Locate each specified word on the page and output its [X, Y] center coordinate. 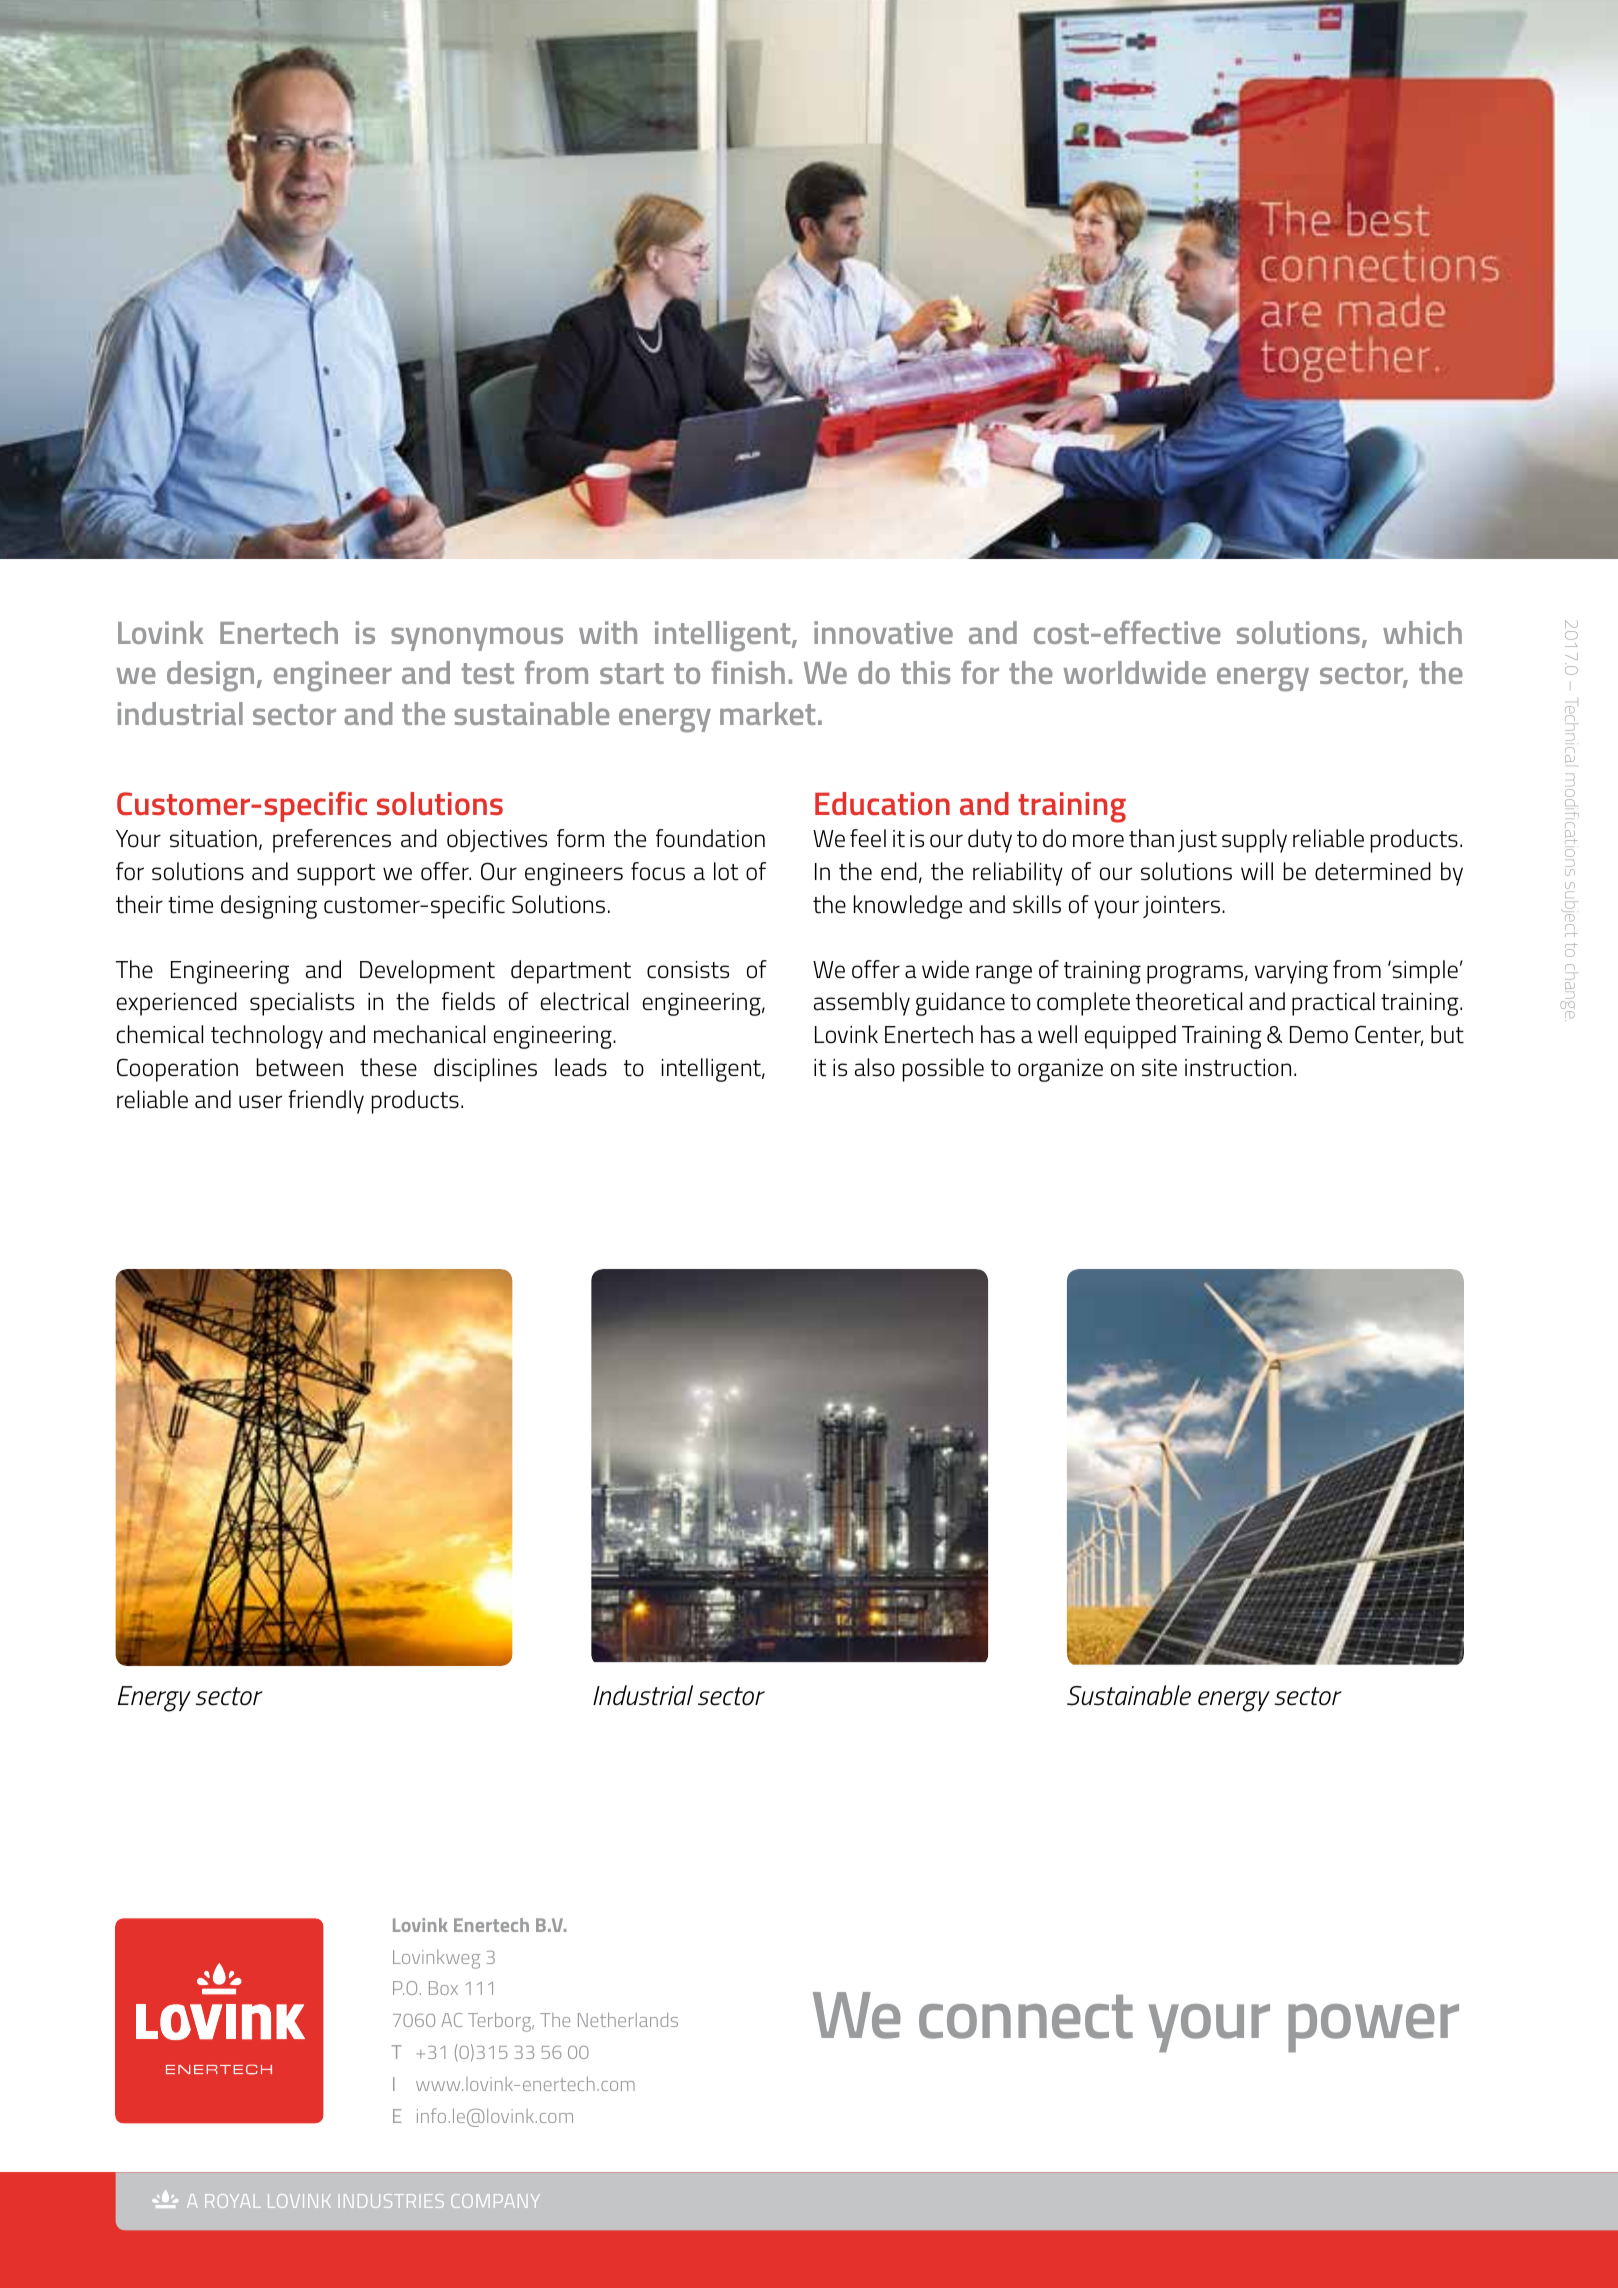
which [1422, 632]
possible [943, 1070]
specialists [302, 1004]
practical [1333, 1004]
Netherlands [628, 2019]
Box [443, 1988]
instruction [1238, 1068]
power [1373, 2028]
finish [748, 672]
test [488, 673]
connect [1026, 2017]
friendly [326, 1102]
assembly [862, 1004]
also [875, 1067]
